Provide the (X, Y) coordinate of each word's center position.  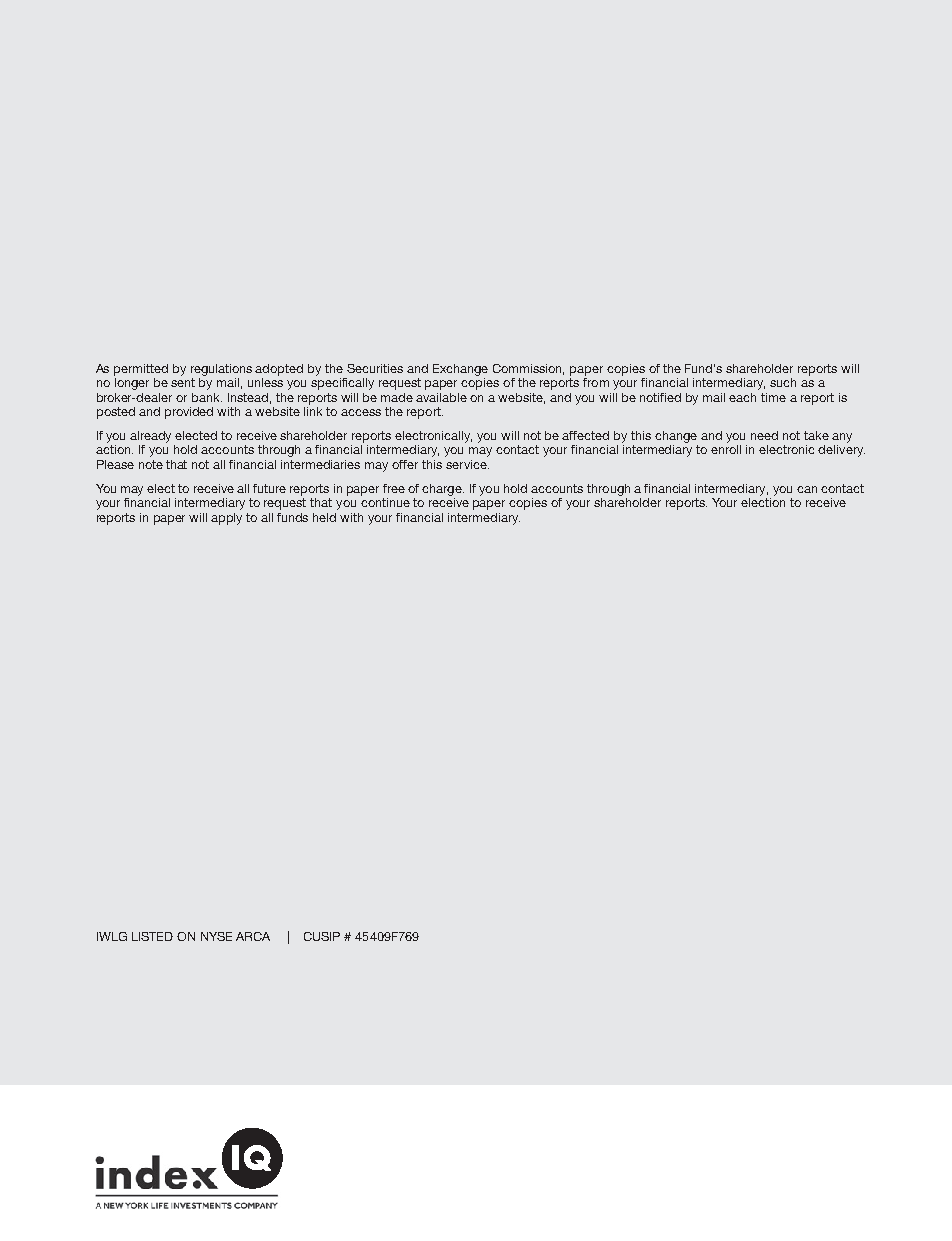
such (783, 382)
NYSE (216, 936)
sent (183, 382)
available (441, 397)
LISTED (152, 936)
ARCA (253, 936)
